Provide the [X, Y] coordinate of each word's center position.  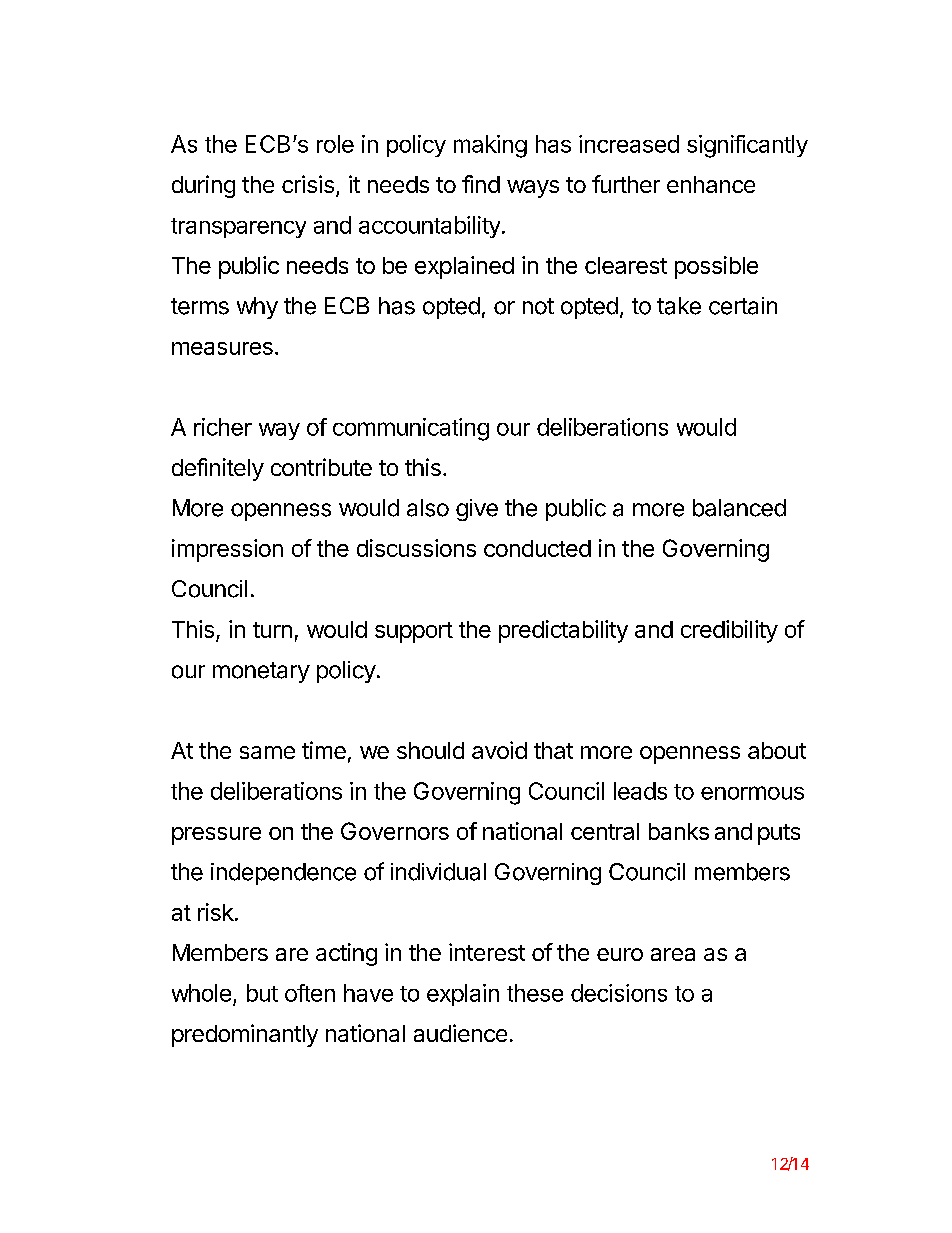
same [267, 752]
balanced [739, 508]
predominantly [245, 1035]
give [477, 510]
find [481, 184]
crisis [308, 184]
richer [223, 427]
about [777, 750]
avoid [499, 750]
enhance [711, 184]
